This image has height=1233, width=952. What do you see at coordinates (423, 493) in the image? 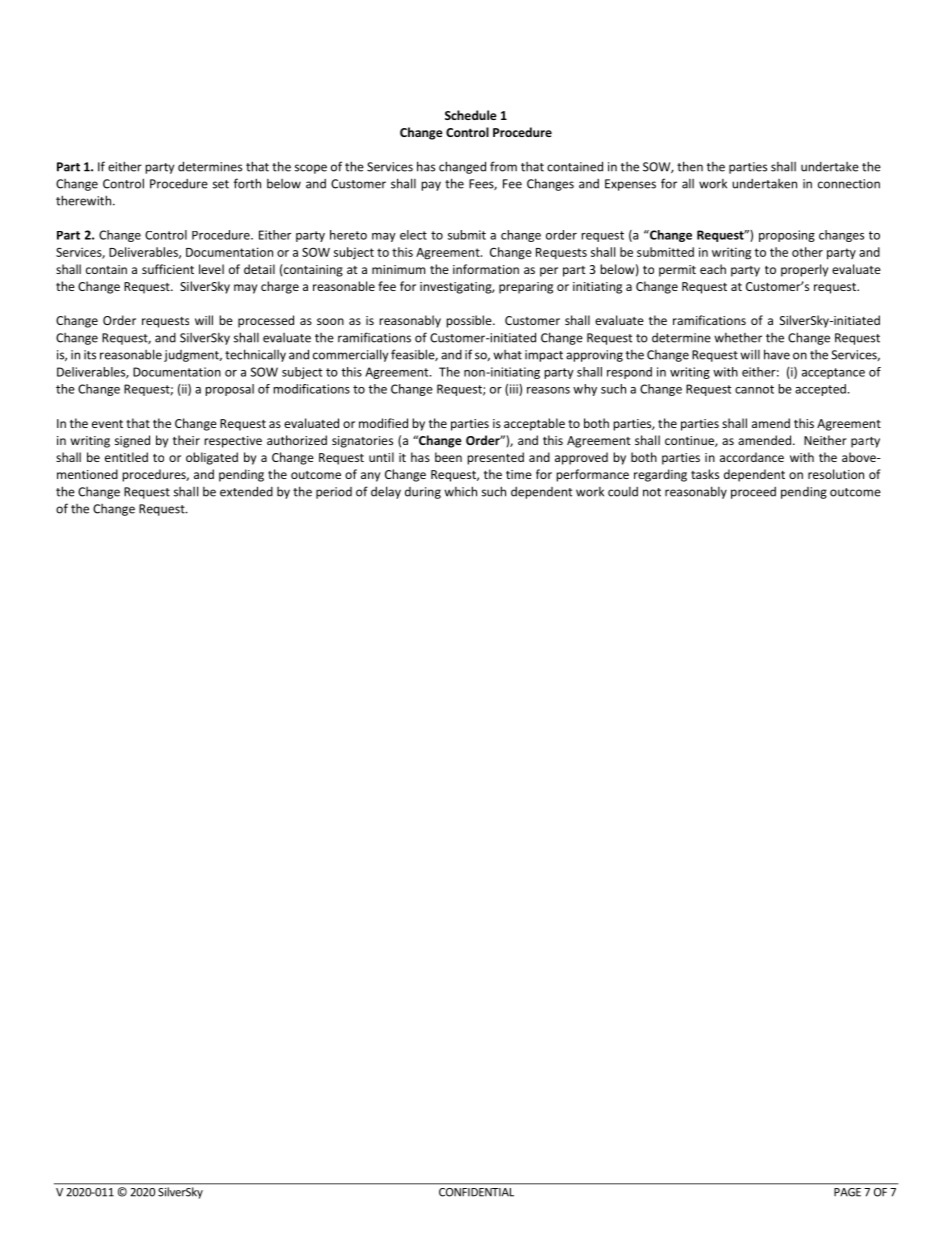
I see `during` at bounding box center [423, 493].
